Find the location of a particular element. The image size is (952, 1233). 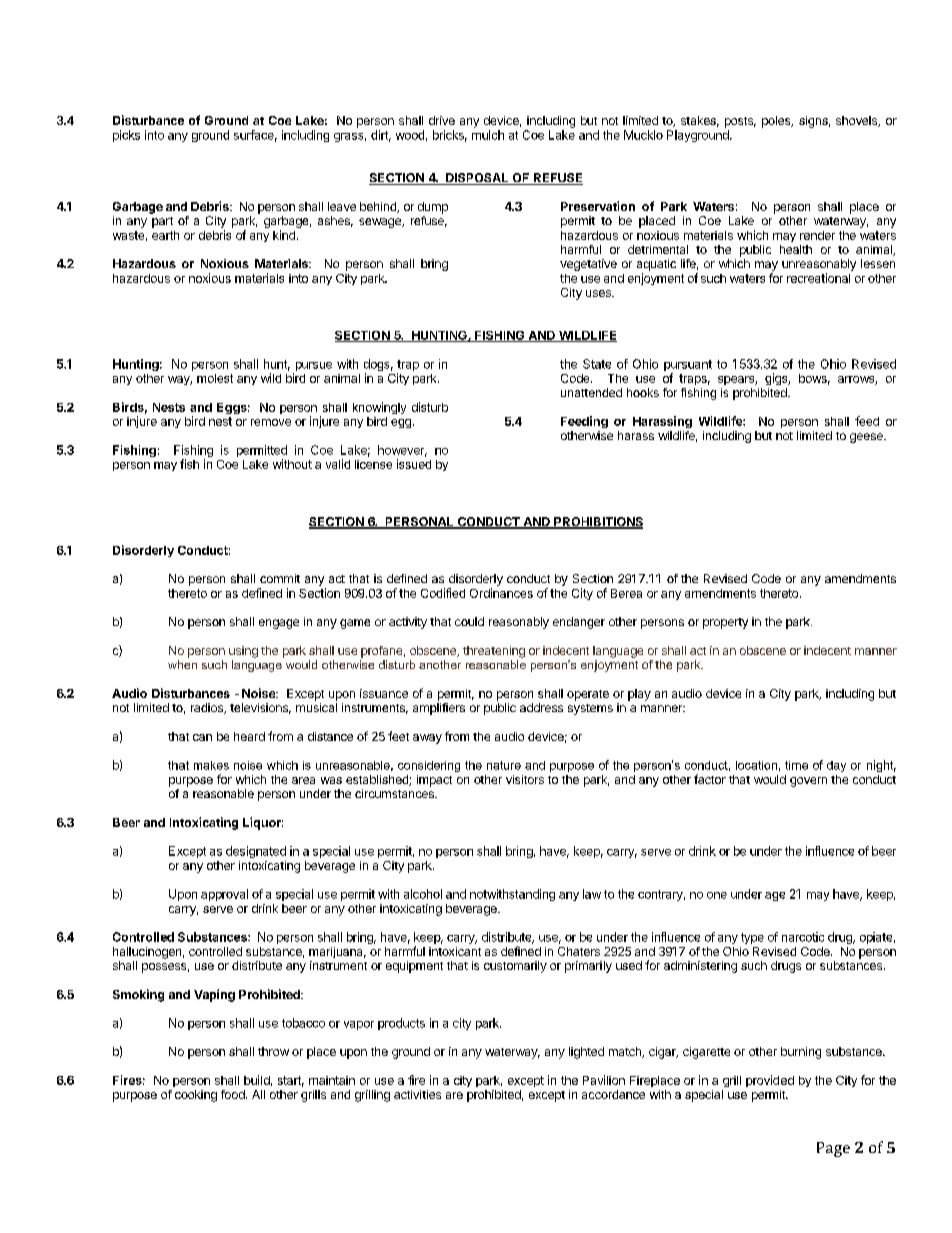

provided is located at coordinates (770, 1081).
